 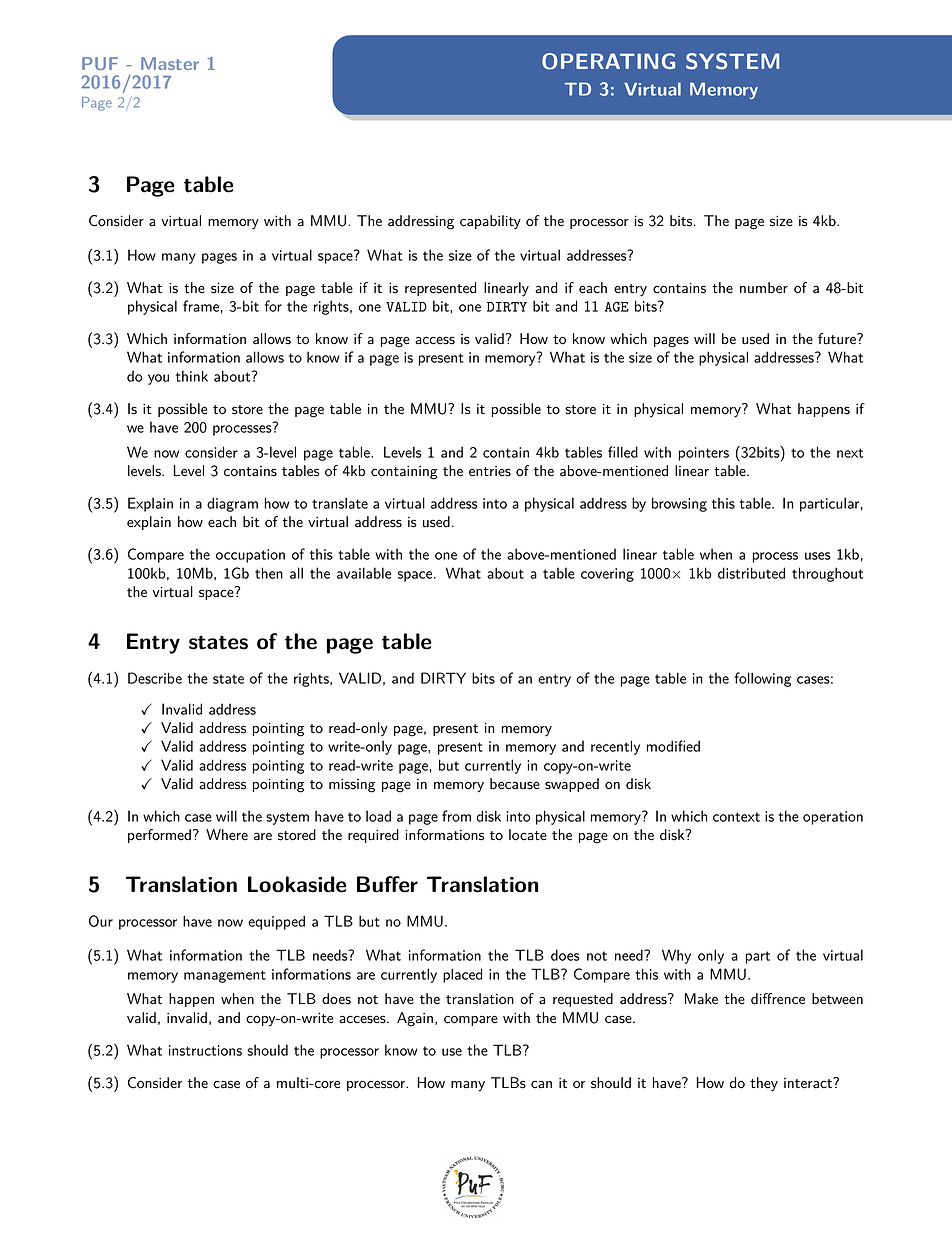 I want to click on OPERATING, so click(x=608, y=61).
